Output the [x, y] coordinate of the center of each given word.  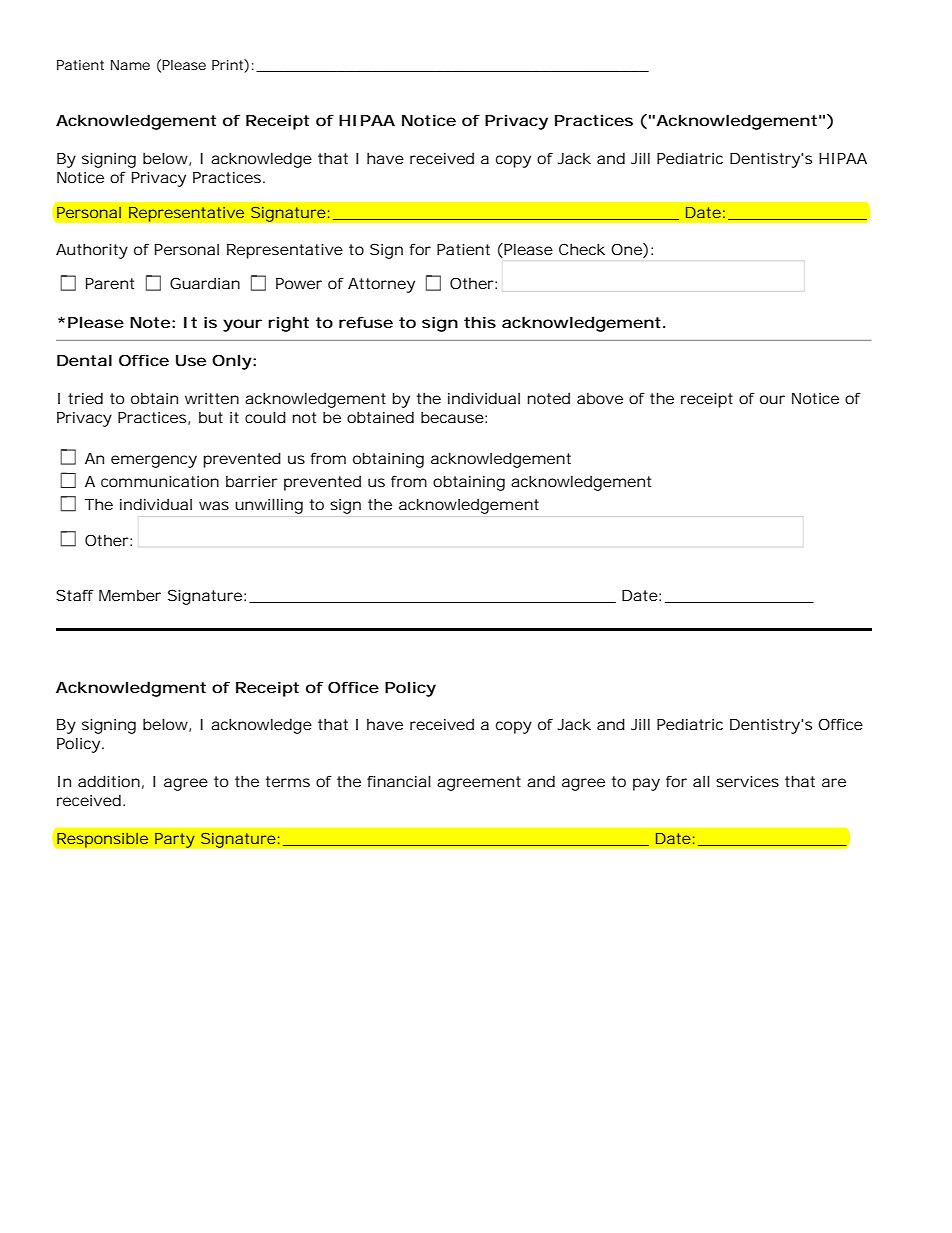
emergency [154, 461]
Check [582, 249]
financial [399, 781]
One [627, 250]
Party [175, 840]
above [600, 398]
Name [130, 65]
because [452, 417]
